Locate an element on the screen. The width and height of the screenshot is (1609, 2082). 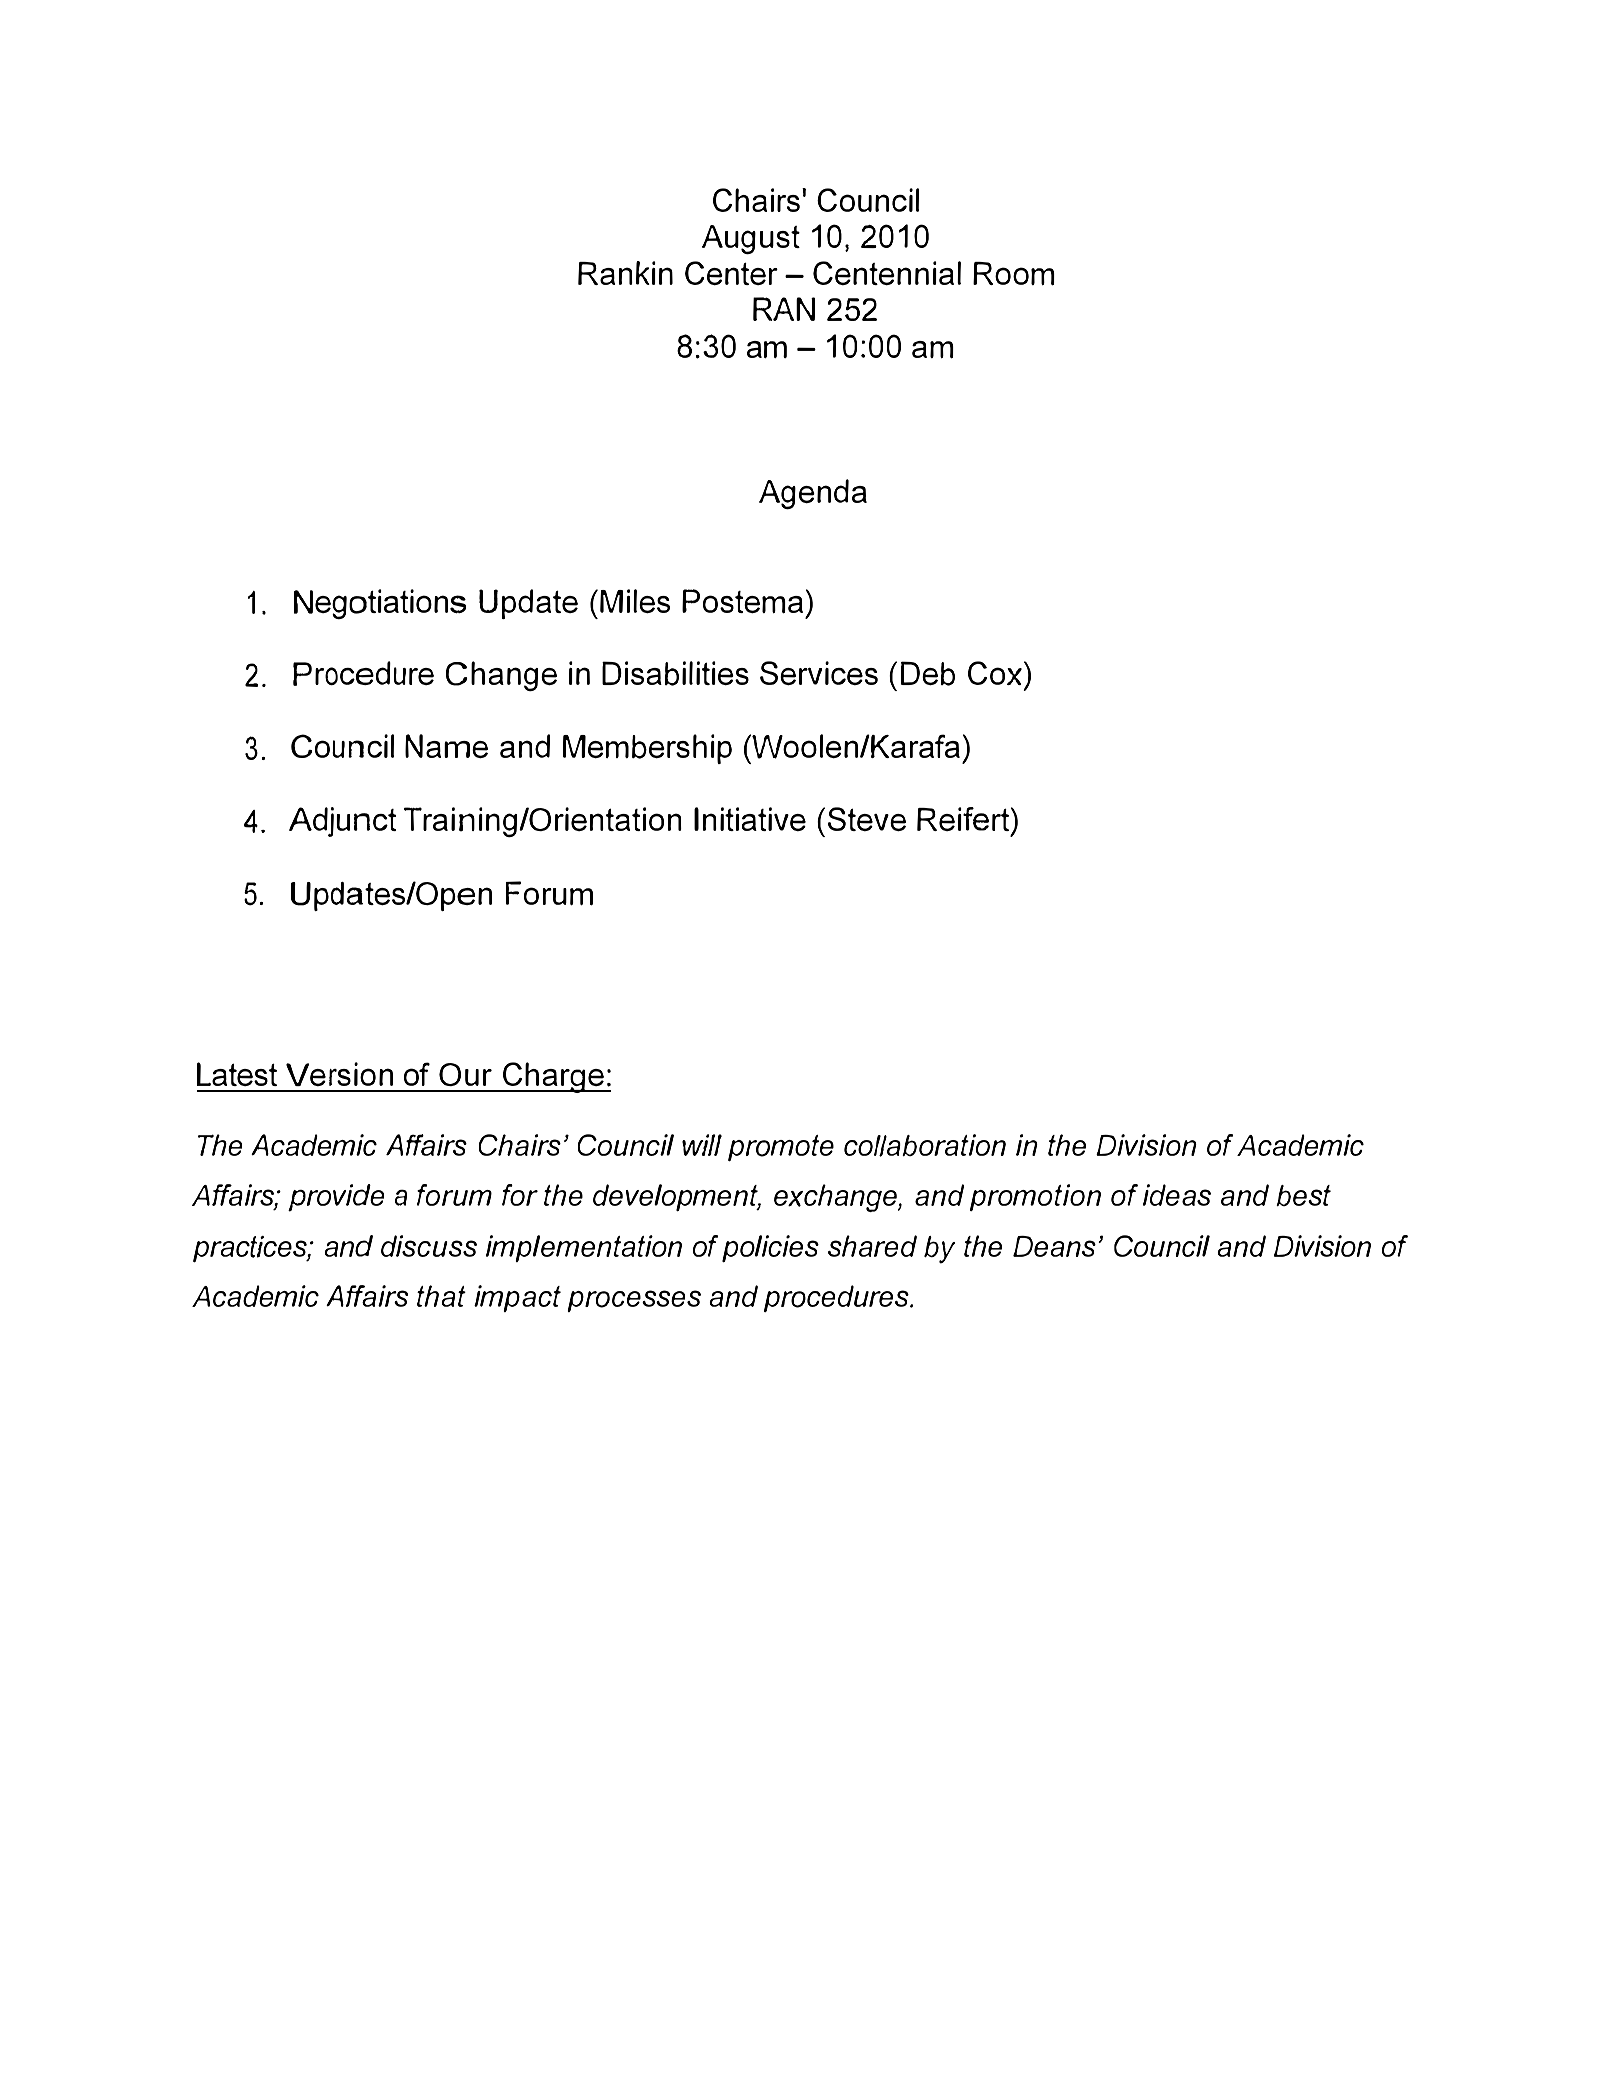
Rankin is located at coordinates (625, 273).
